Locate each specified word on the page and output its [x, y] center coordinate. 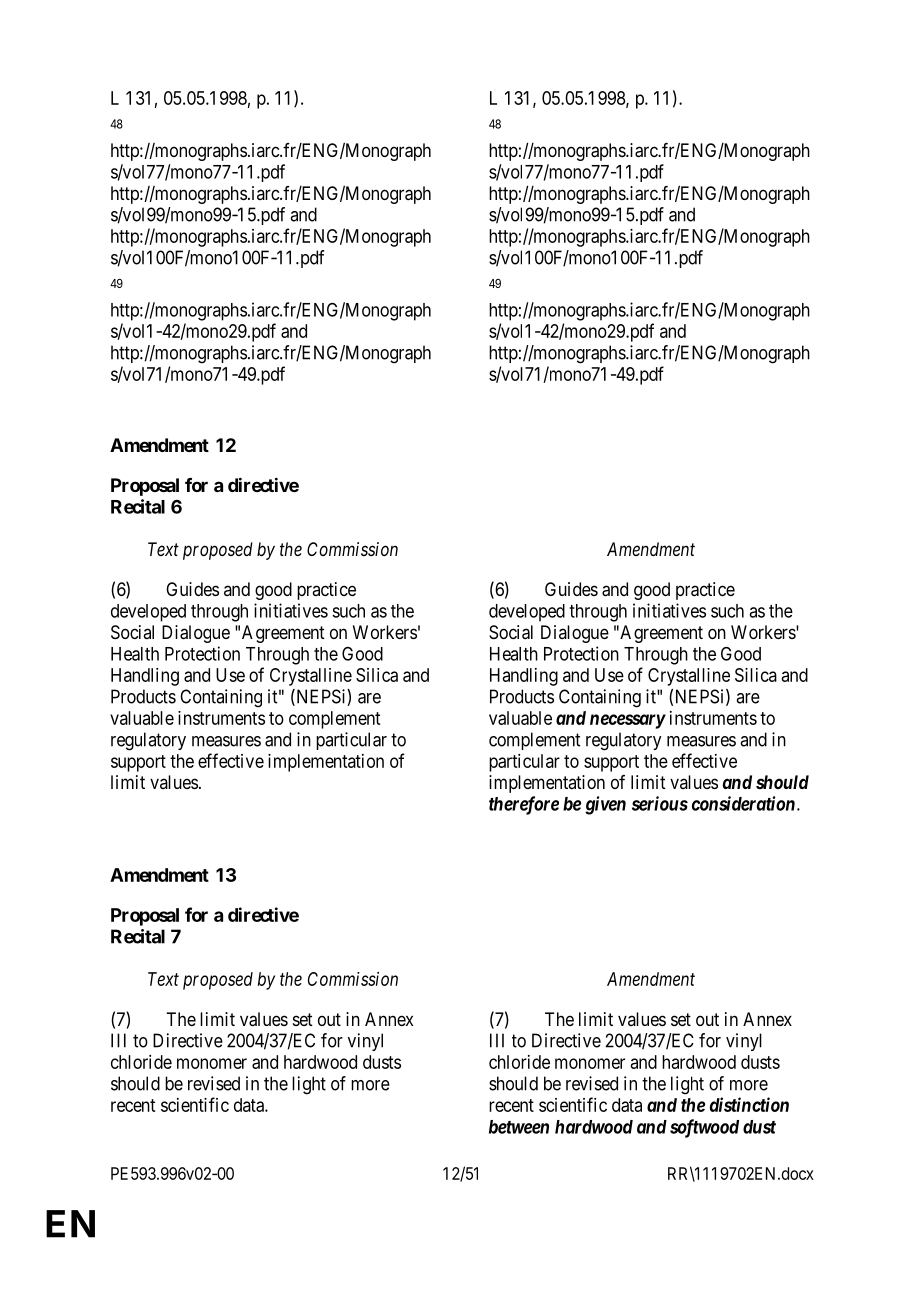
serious [660, 803]
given [605, 805]
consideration [743, 803]
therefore [524, 805]
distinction [749, 1104]
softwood [704, 1128]
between [519, 1127]
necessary [628, 721]
